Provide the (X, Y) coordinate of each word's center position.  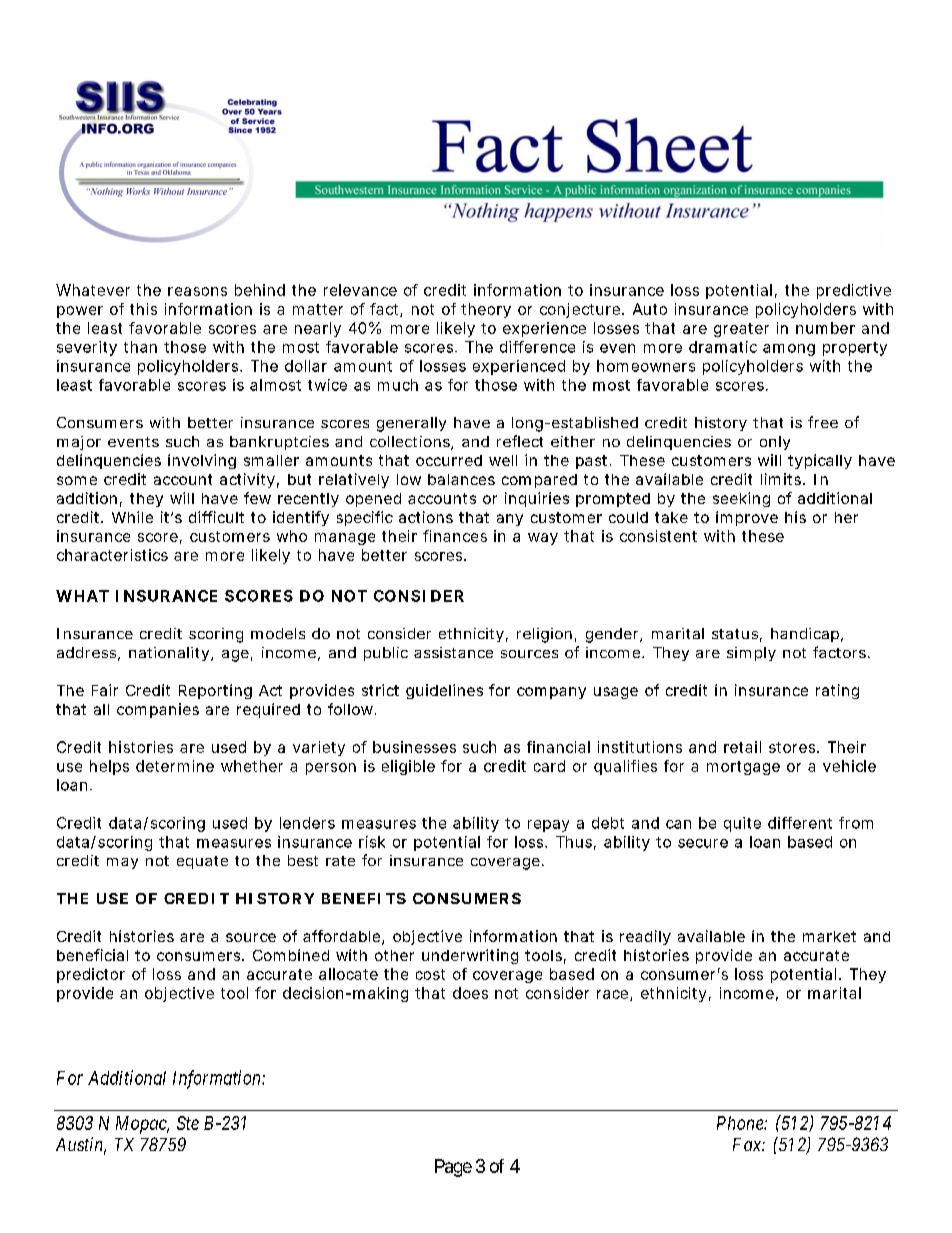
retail (742, 747)
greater (741, 330)
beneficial (92, 955)
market (829, 936)
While (132, 517)
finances (455, 536)
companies (158, 710)
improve (747, 518)
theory (486, 310)
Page (453, 1168)
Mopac (142, 1125)
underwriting (470, 956)
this (143, 309)
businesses (414, 747)
